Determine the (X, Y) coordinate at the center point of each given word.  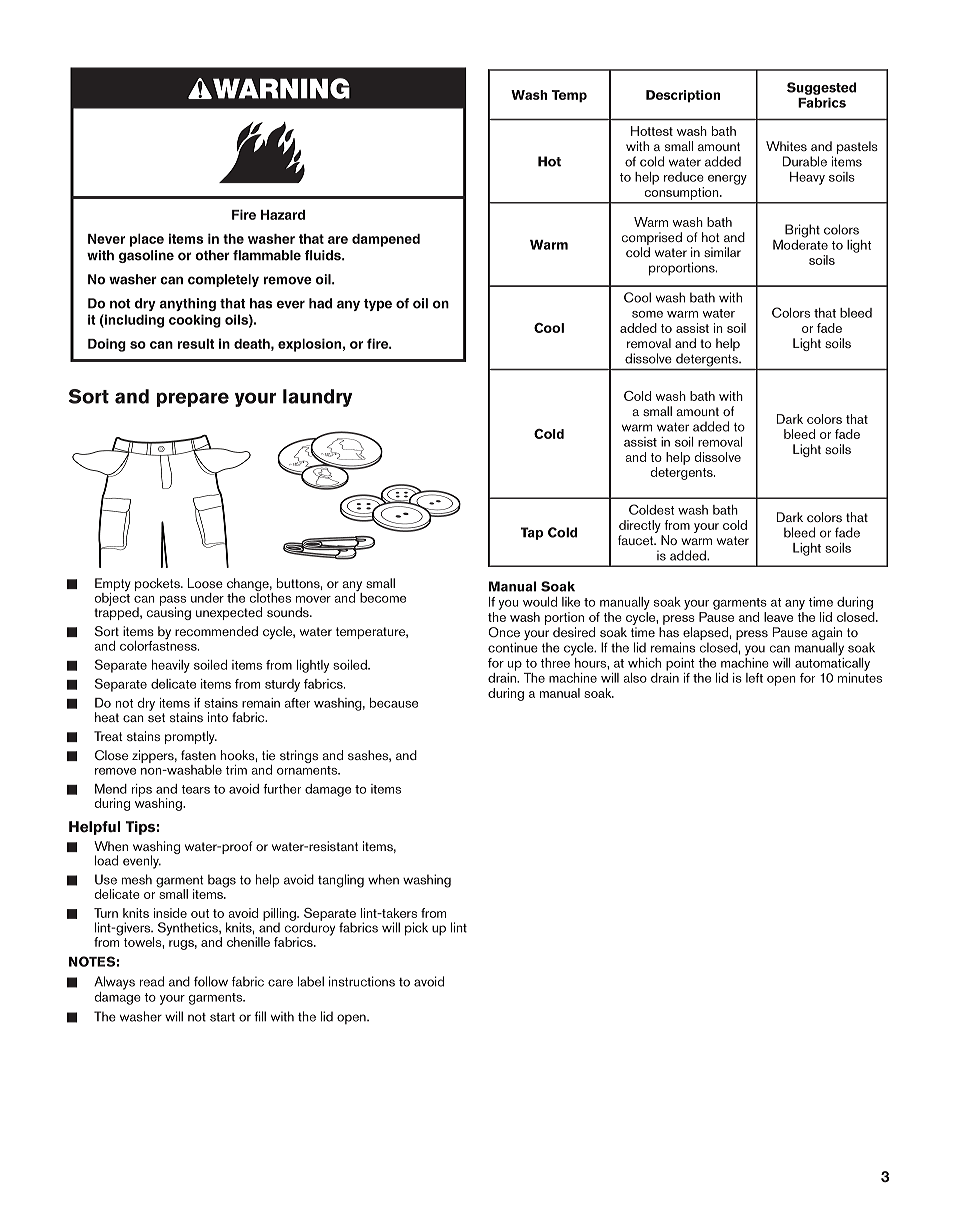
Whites (786, 146)
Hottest (652, 131)
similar (722, 252)
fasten (198, 755)
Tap (532, 533)
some (647, 314)
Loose (205, 583)
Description (683, 96)
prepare (192, 399)
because (394, 703)
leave (778, 617)
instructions (362, 981)
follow (211, 981)
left (754, 678)
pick (416, 929)
